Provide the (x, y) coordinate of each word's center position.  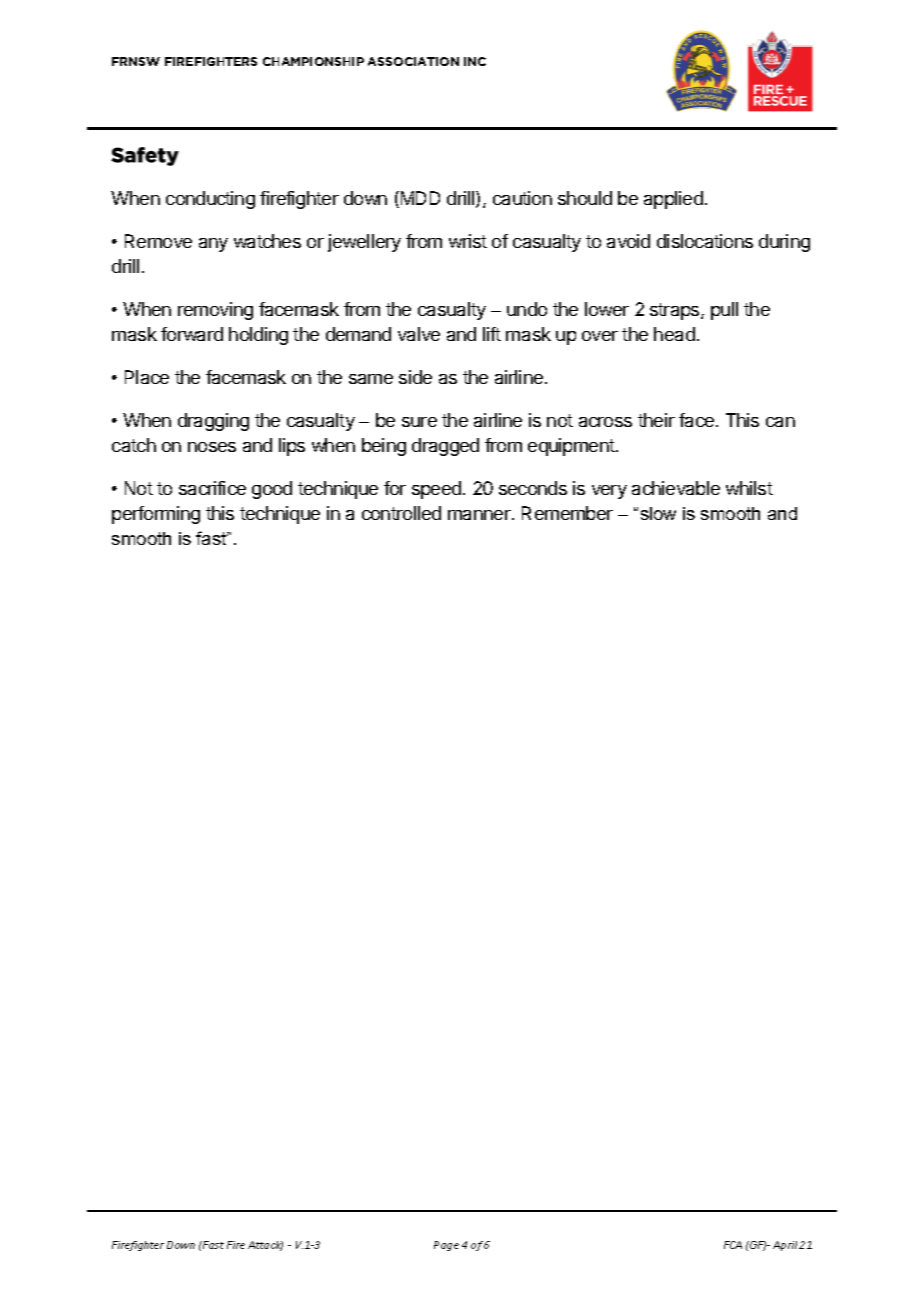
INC (475, 61)
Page (446, 1246)
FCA (733, 1245)
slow (658, 513)
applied (673, 200)
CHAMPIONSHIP (313, 61)
